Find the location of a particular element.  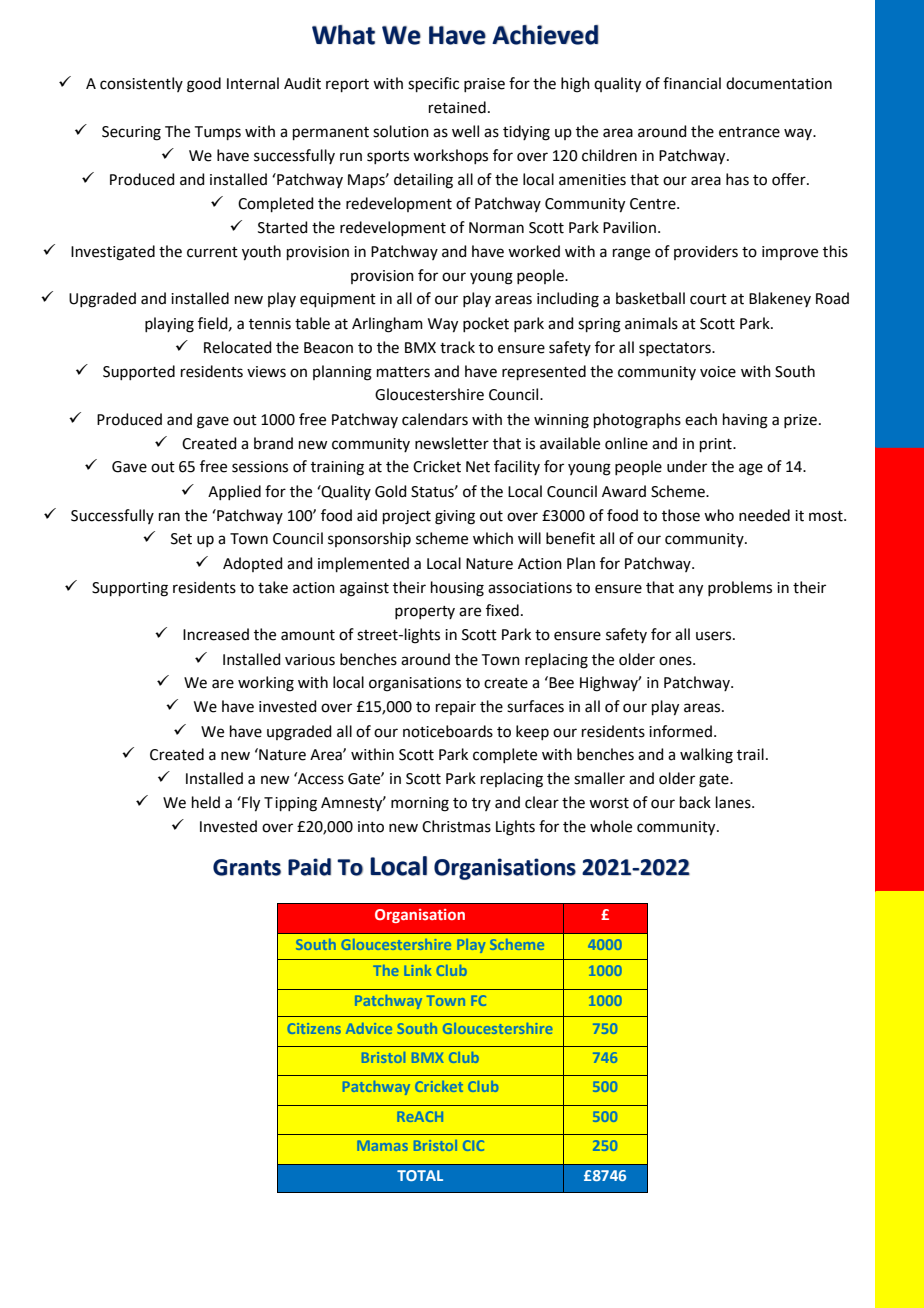

Increased is located at coordinates (216, 634).
